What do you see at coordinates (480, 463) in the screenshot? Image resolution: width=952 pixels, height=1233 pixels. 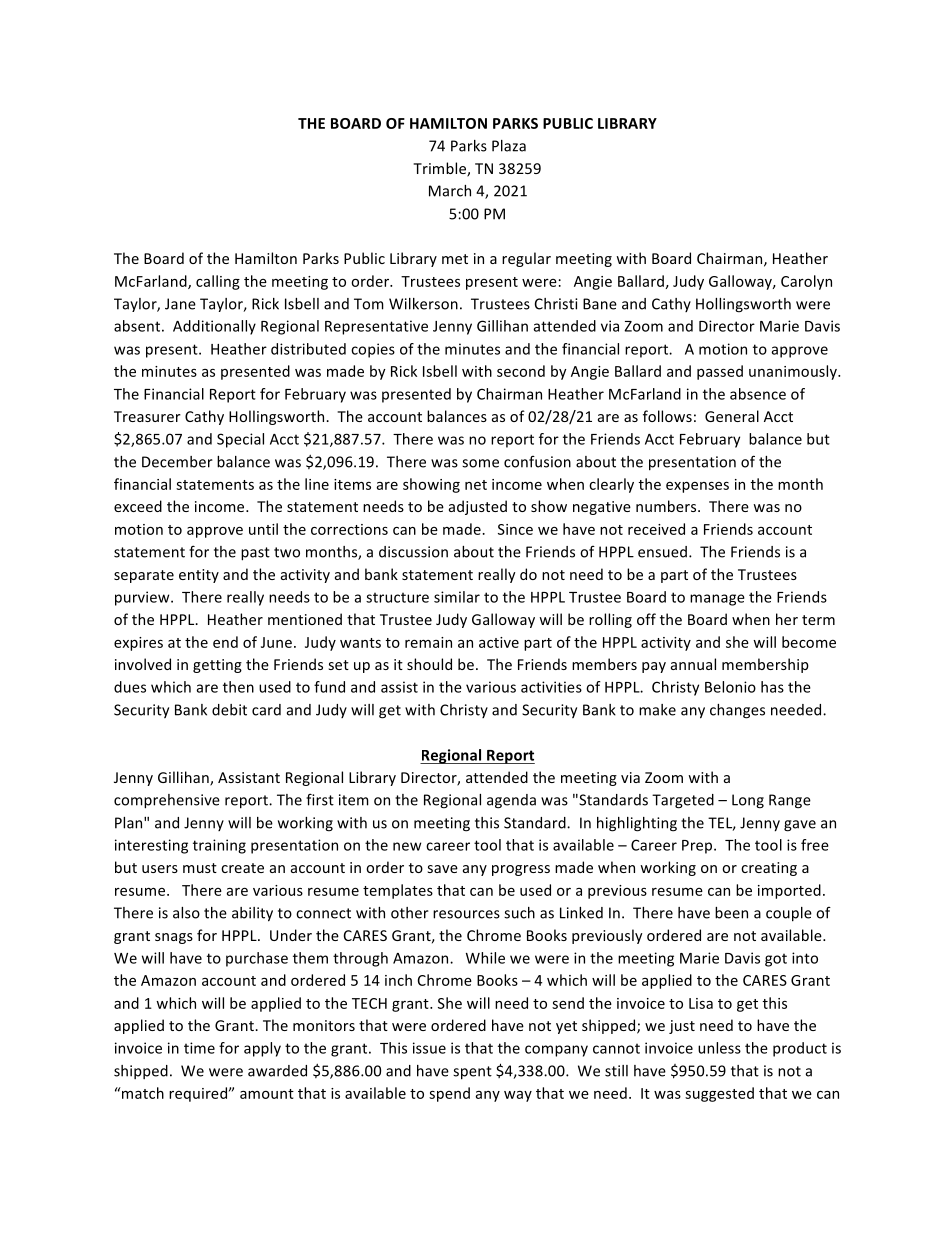 I see `some` at bounding box center [480, 463].
